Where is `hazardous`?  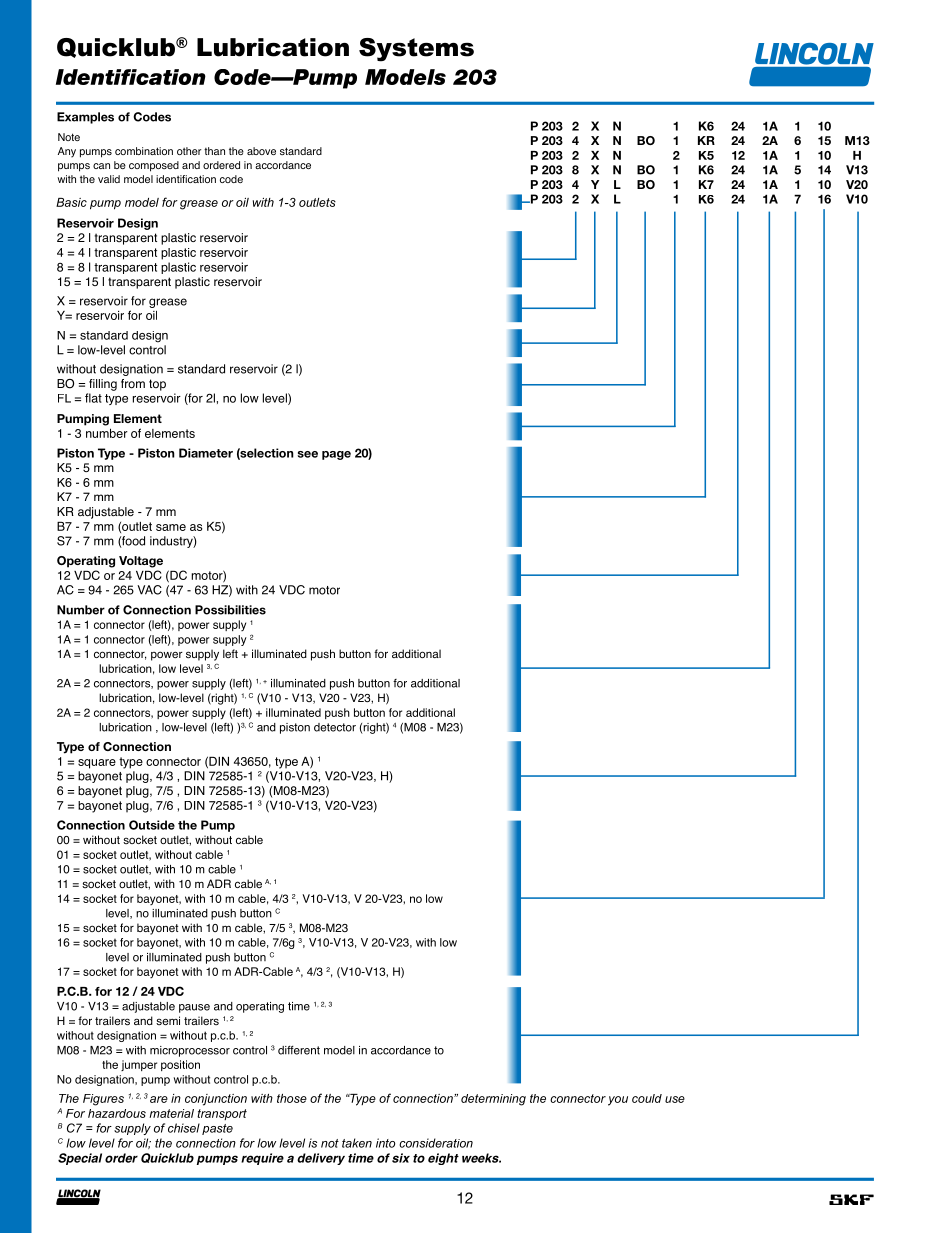 hazardous is located at coordinates (117, 1113).
